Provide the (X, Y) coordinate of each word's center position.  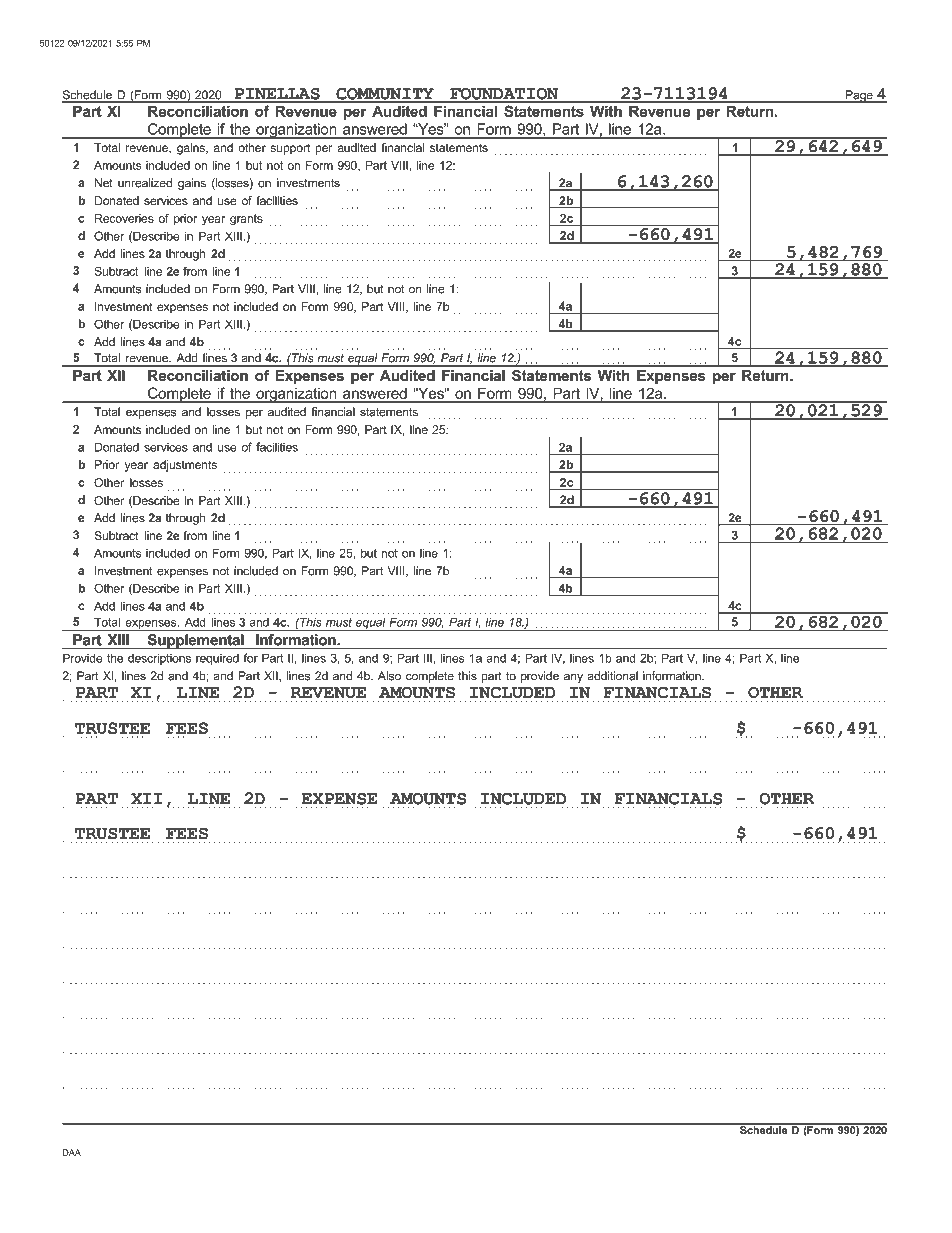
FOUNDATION (504, 95)
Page (859, 96)
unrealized (145, 183)
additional (612, 676)
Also (389, 676)
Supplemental (195, 642)
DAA (72, 1152)
